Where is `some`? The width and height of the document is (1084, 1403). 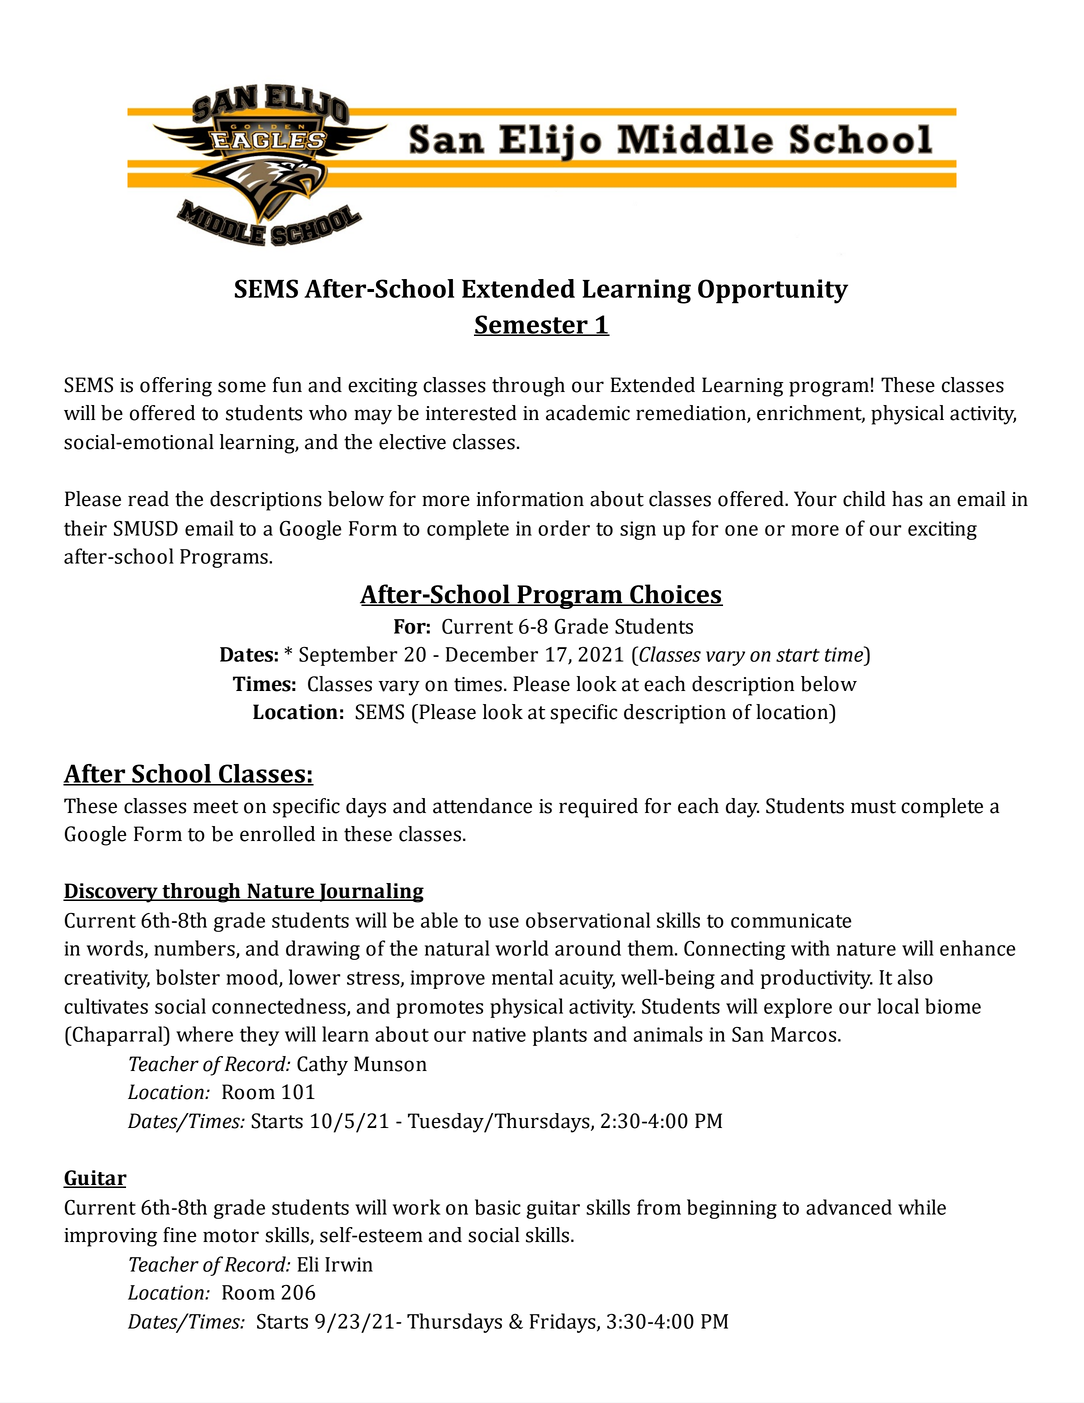 some is located at coordinates (242, 387).
